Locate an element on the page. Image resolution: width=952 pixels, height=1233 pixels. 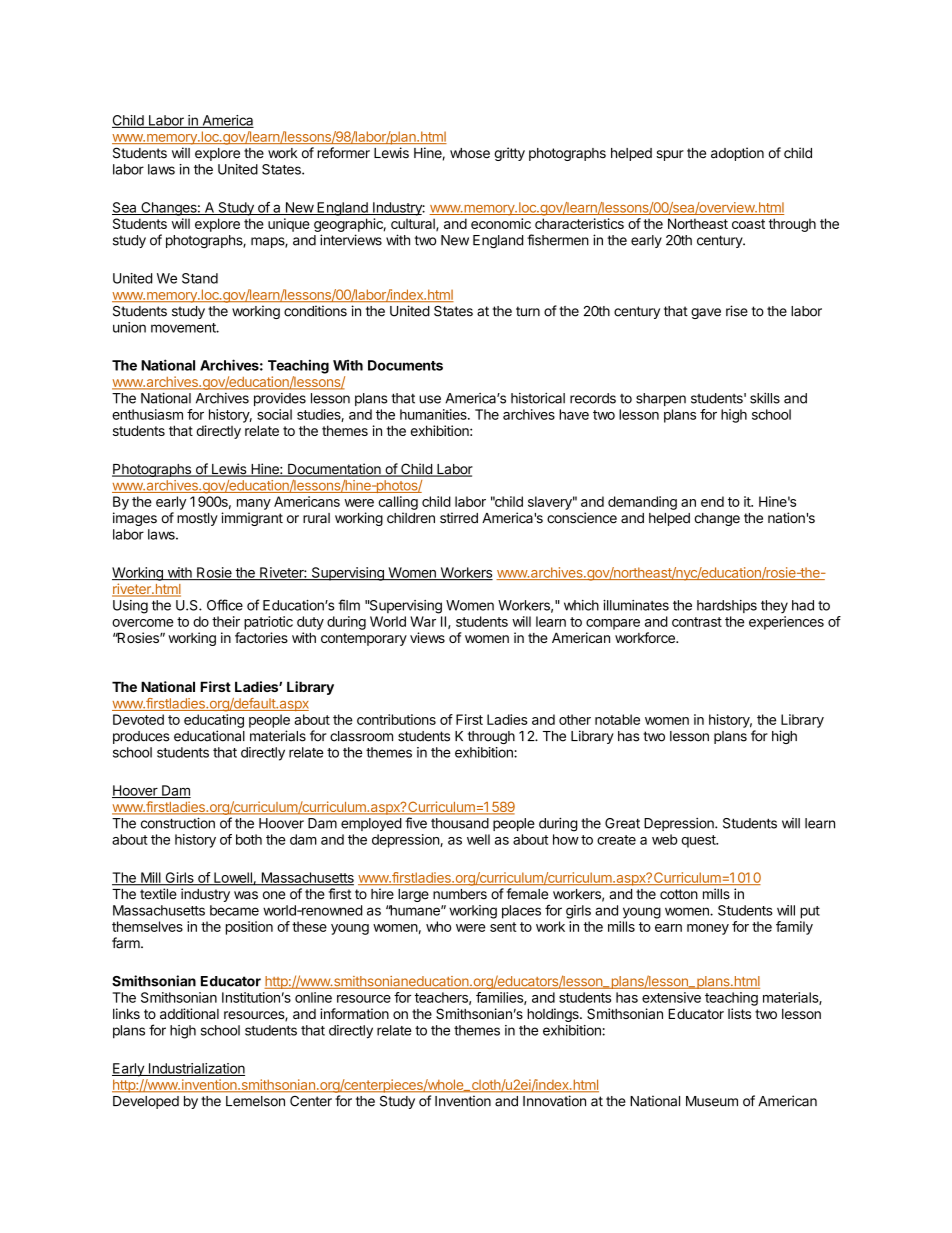
adoption is located at coordinates (737, 154).
